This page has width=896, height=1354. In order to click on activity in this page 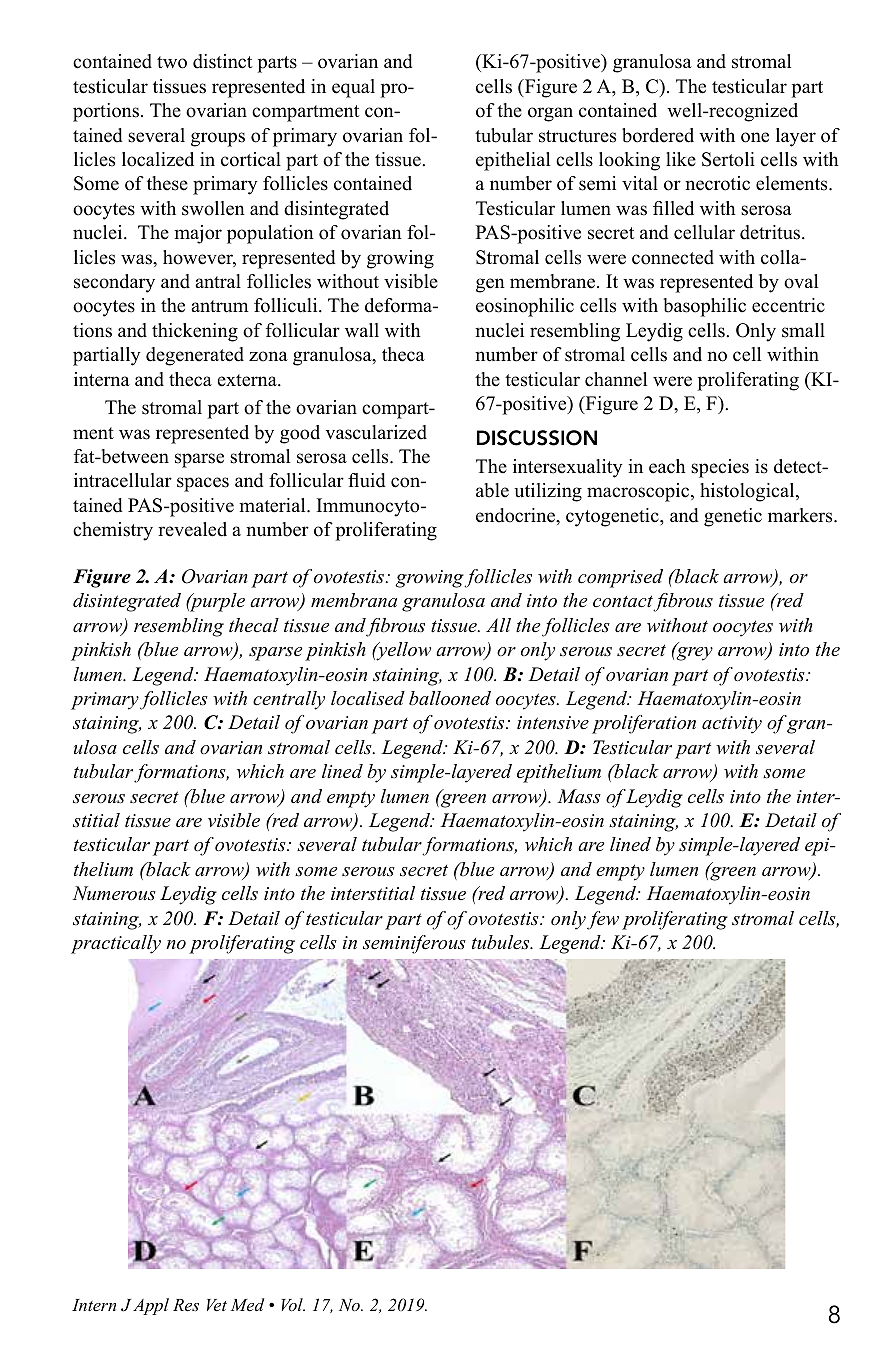, I will do `click(732, 725)`.
